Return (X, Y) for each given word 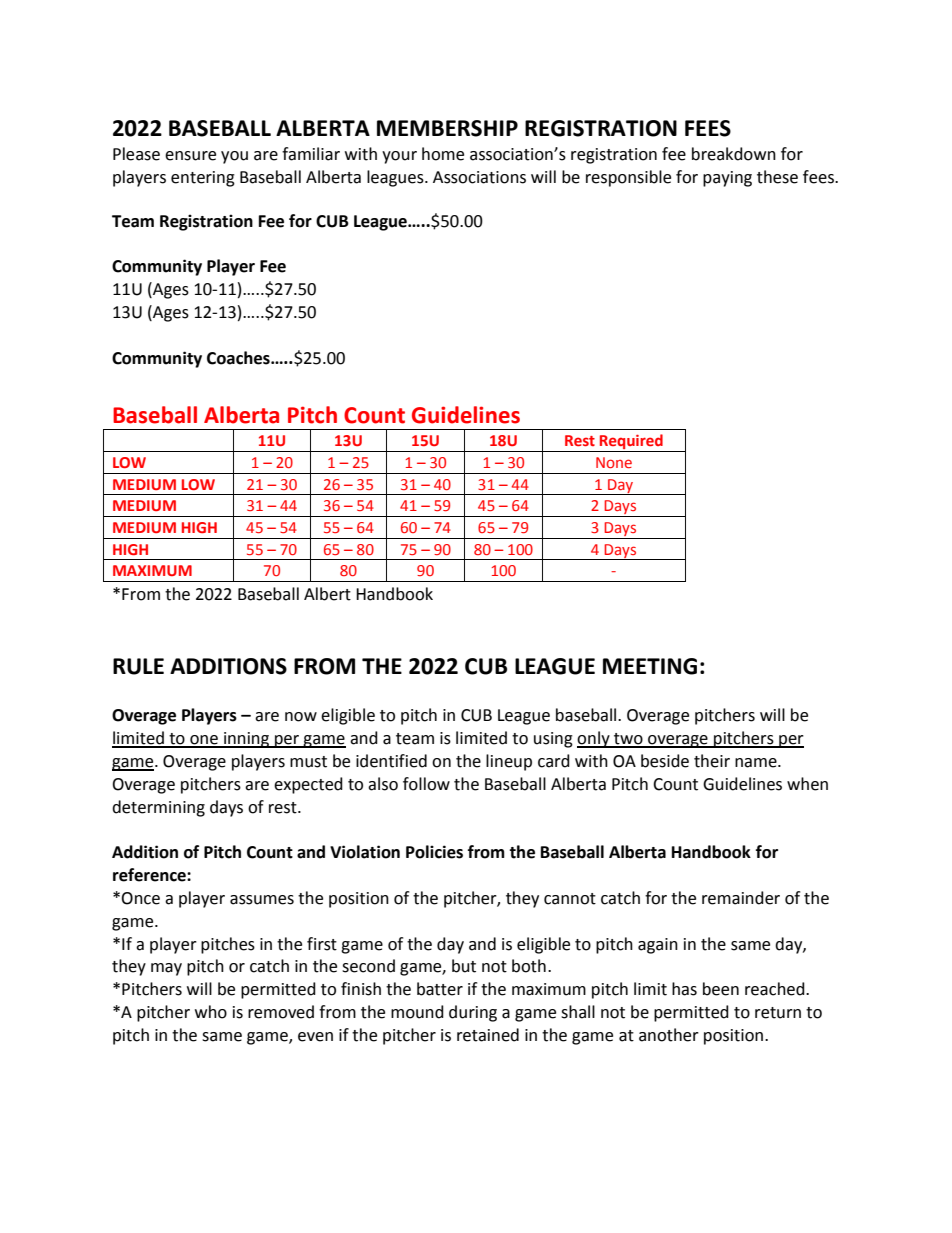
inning (247, 740)
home (443, 154)
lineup (509, 762)
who (211, 1012)
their (712, 761)
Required (631, 443)
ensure (190, 156)
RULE (138, 666)
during (473, 1013)
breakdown (734, 154)
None (614, 462)
